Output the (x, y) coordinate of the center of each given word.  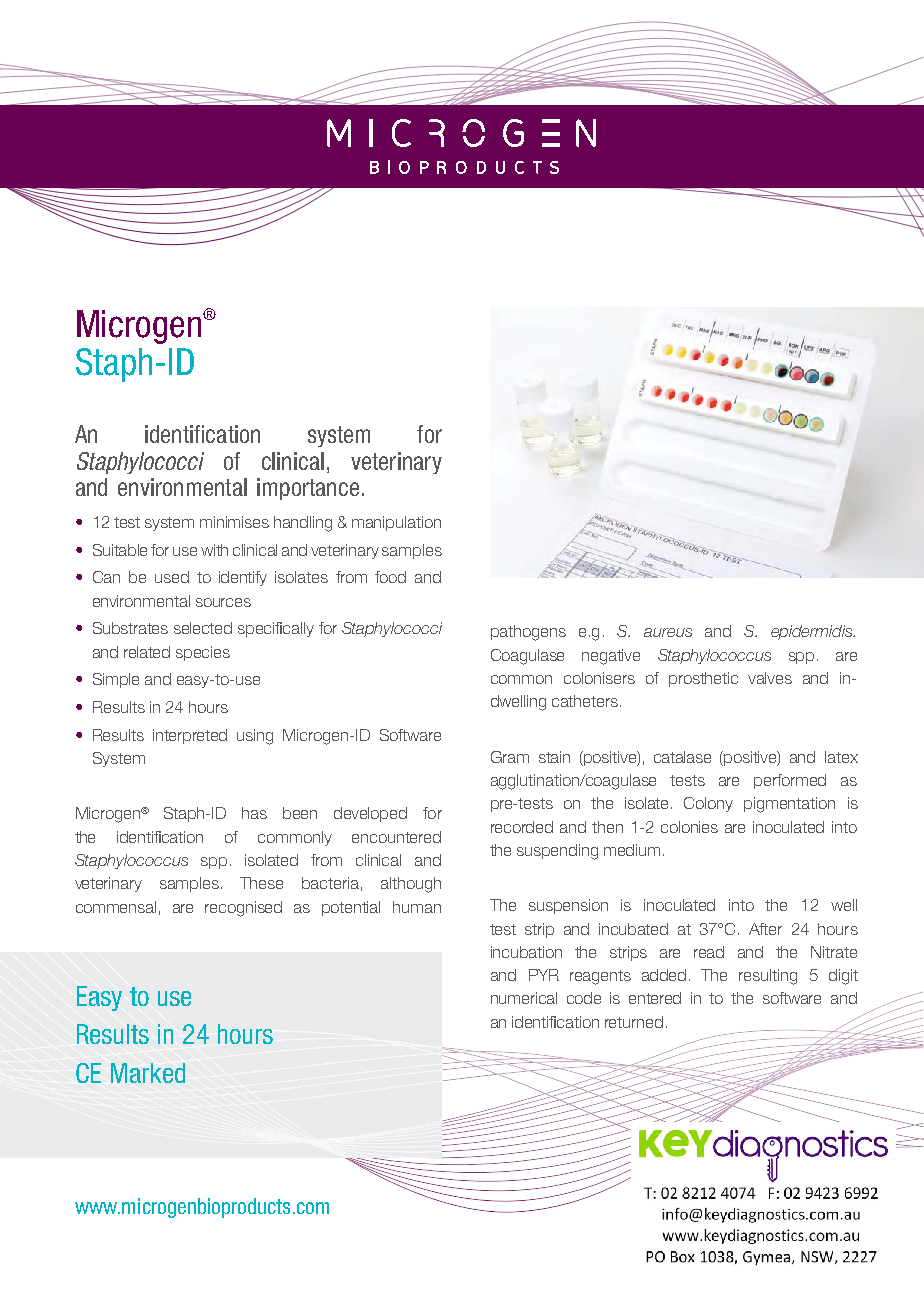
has (254, 813)
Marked (148, 1073)
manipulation (396, 523)
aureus (668, 632)
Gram (510, 757)
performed (790, 781)
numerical (524, 998)
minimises (234, 522)
